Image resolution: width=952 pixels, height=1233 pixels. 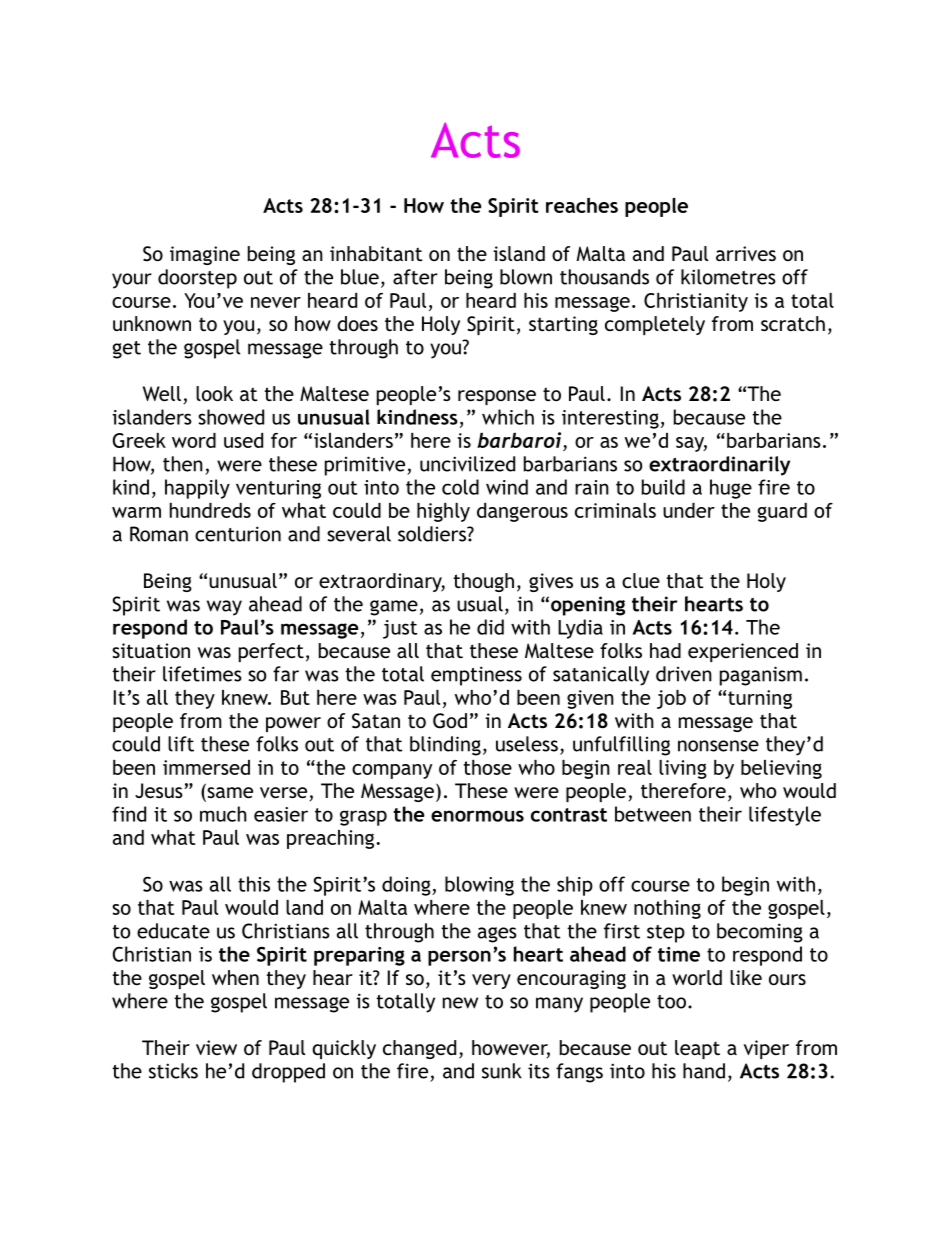 What do you see at coordinates (746, 253) in the document?
I see `arrives` at bounding box center [746, 253].
